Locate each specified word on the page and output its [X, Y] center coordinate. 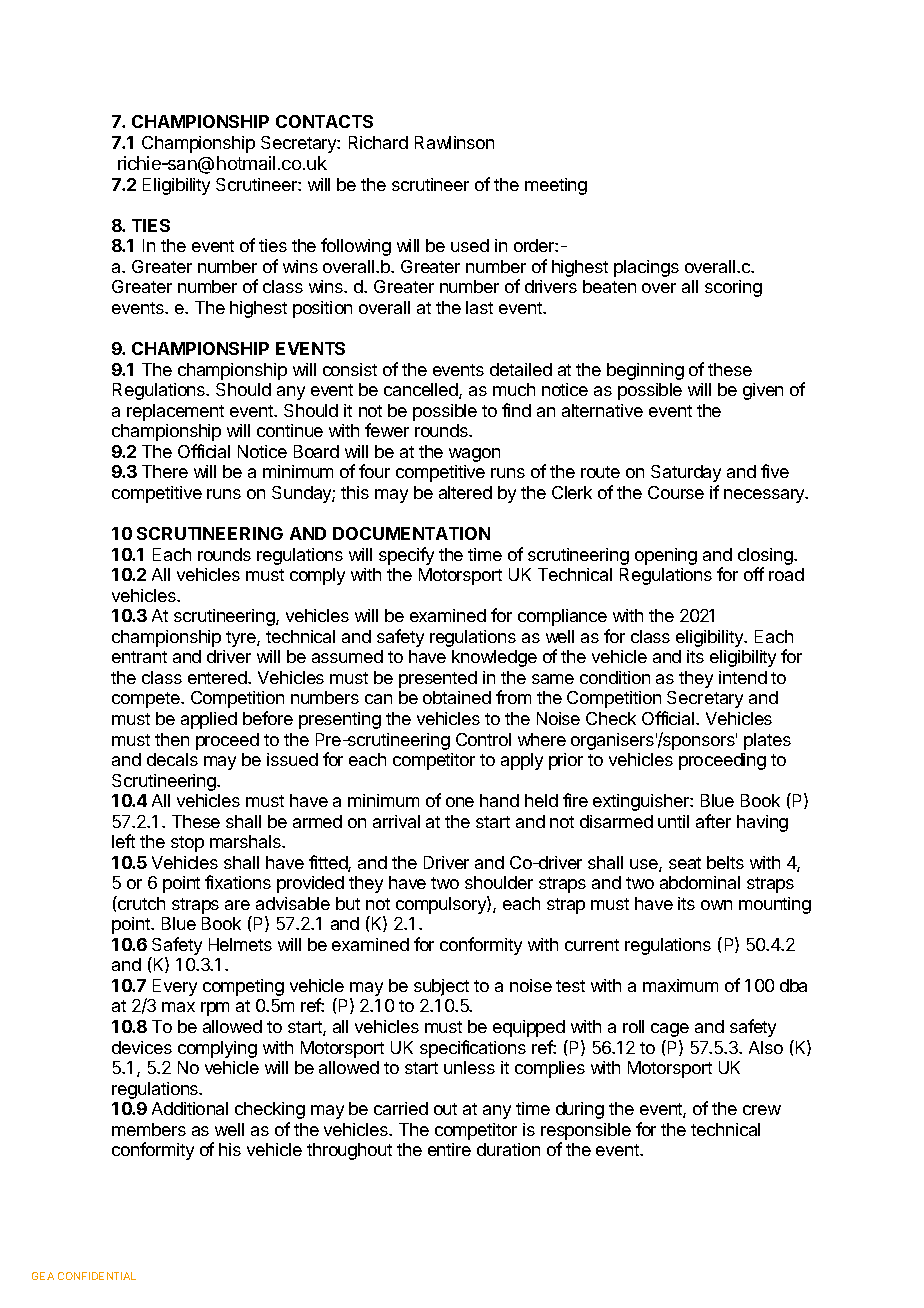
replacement [175, 412]
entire [449, 1149]
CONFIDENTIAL [97, 1276]
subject [441, 987]
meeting [556, 186]
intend [743, 677]
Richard [378, 142]
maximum [680, 985]
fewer [387, 430]
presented [438, 679]
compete [147, 700]
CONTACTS [324, 121]
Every [175, 987]
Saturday [686, 473]
